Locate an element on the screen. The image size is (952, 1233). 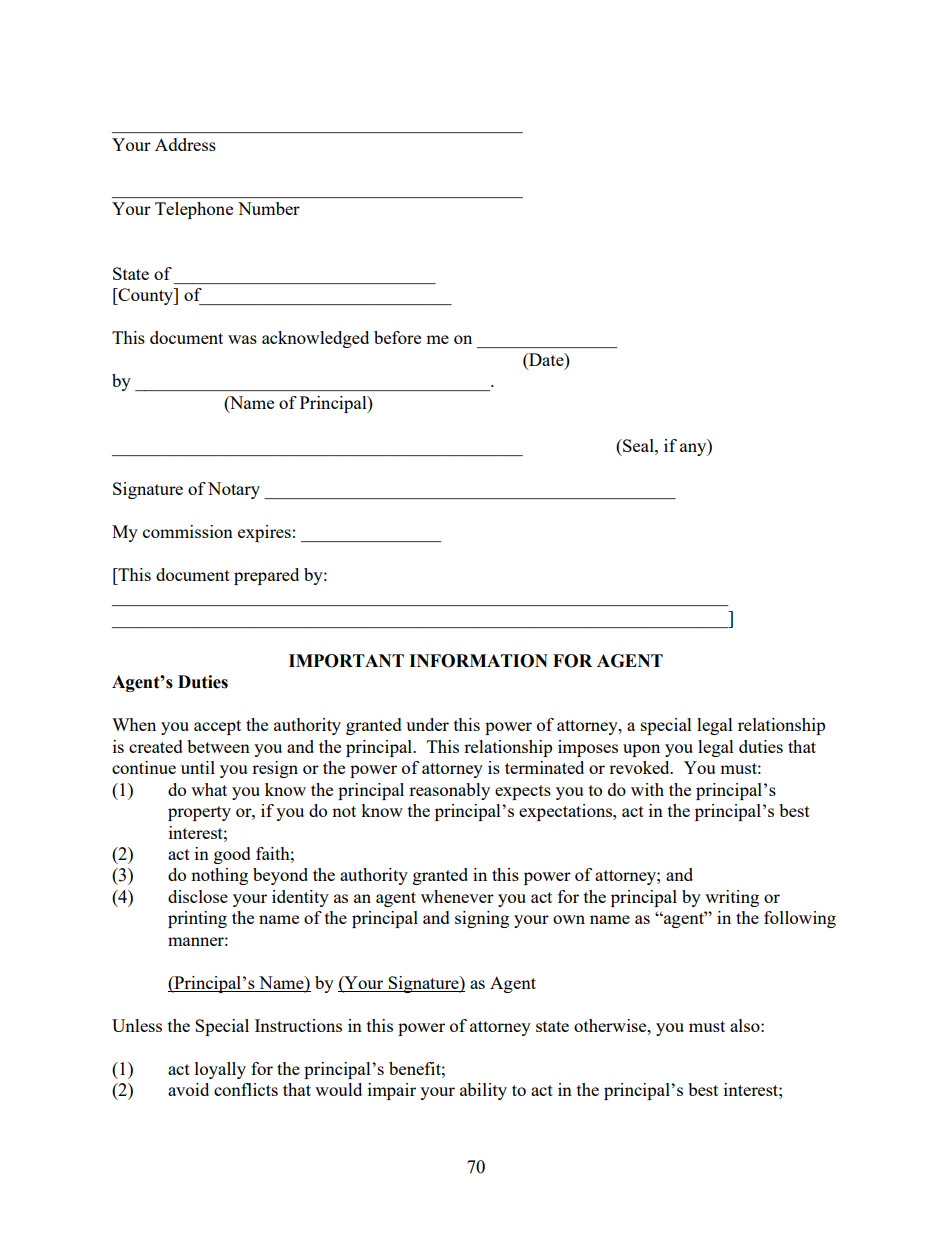
prepared is located at coordinates (266, 576).
